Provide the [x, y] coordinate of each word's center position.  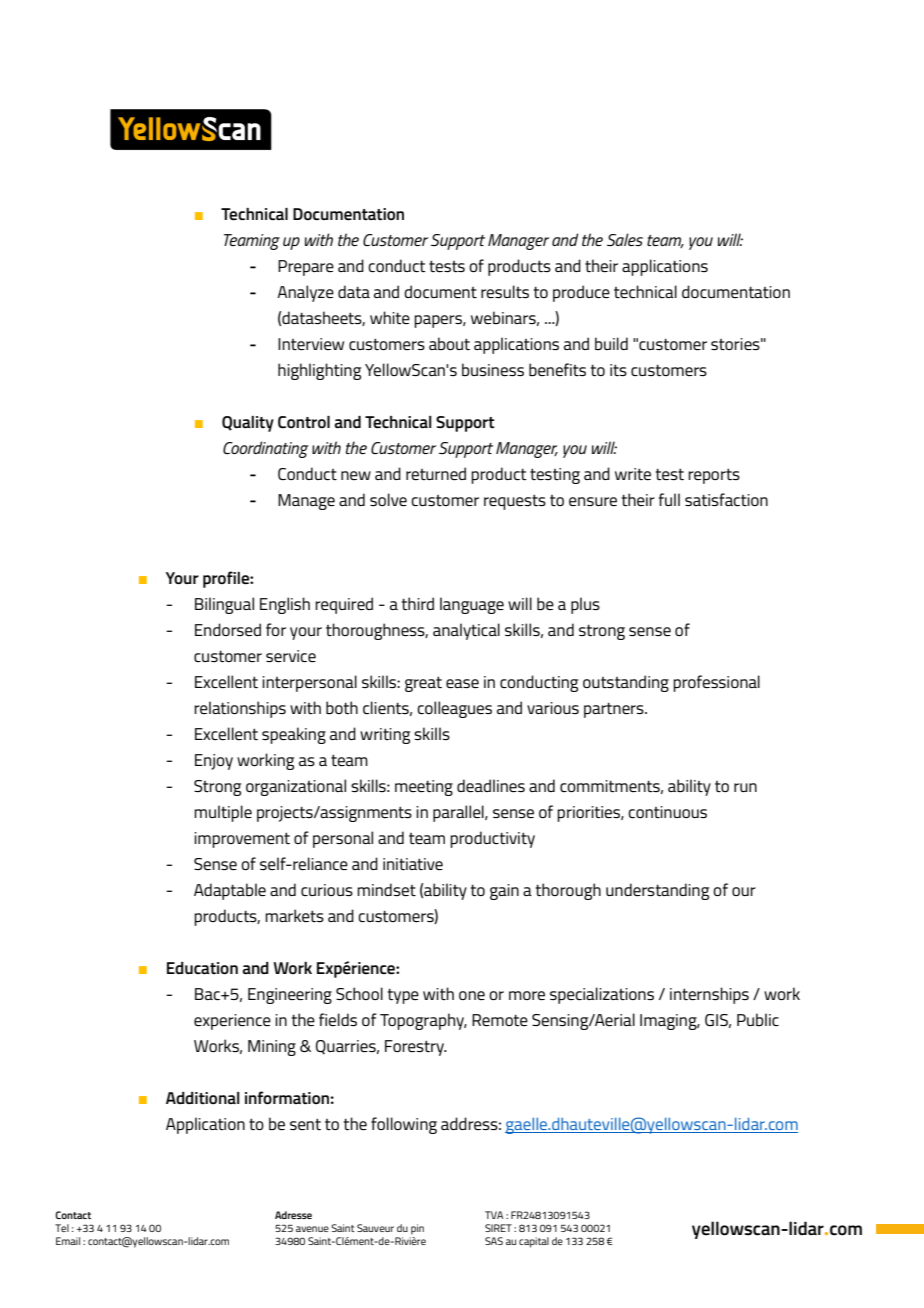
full [669, 499]
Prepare [306, 268]
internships [709, 995]
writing [385, 736]
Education [202, 968]
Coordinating [266, 449]
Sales [625, 239]
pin [417, 1229]
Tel [62, 1228]
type [403, 996]
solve [388, 499]
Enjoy [214, 762]
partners [615, 710]
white [390, 318]
